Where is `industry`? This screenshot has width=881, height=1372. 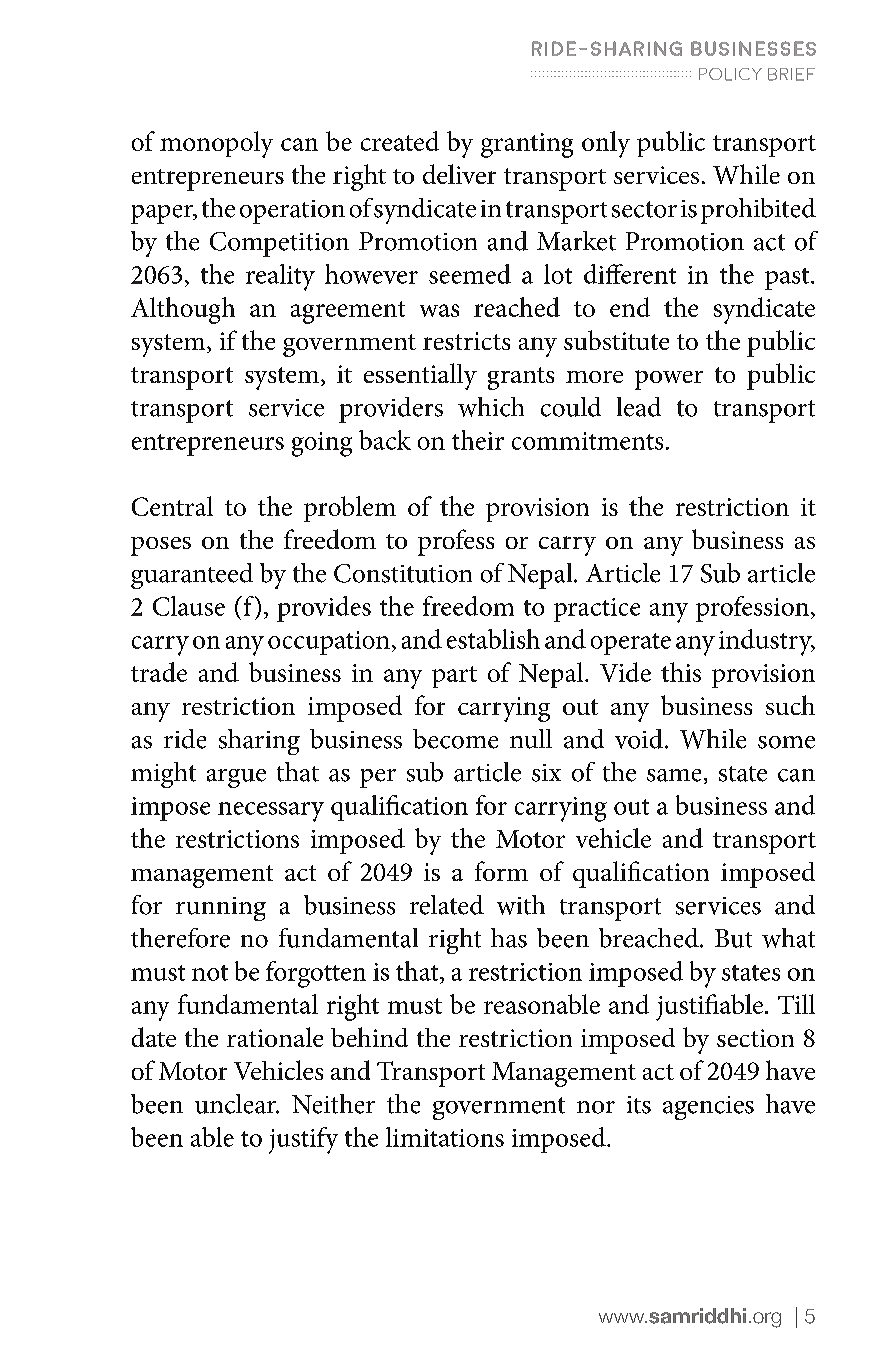 industry is located at coordinates (766, 642).
